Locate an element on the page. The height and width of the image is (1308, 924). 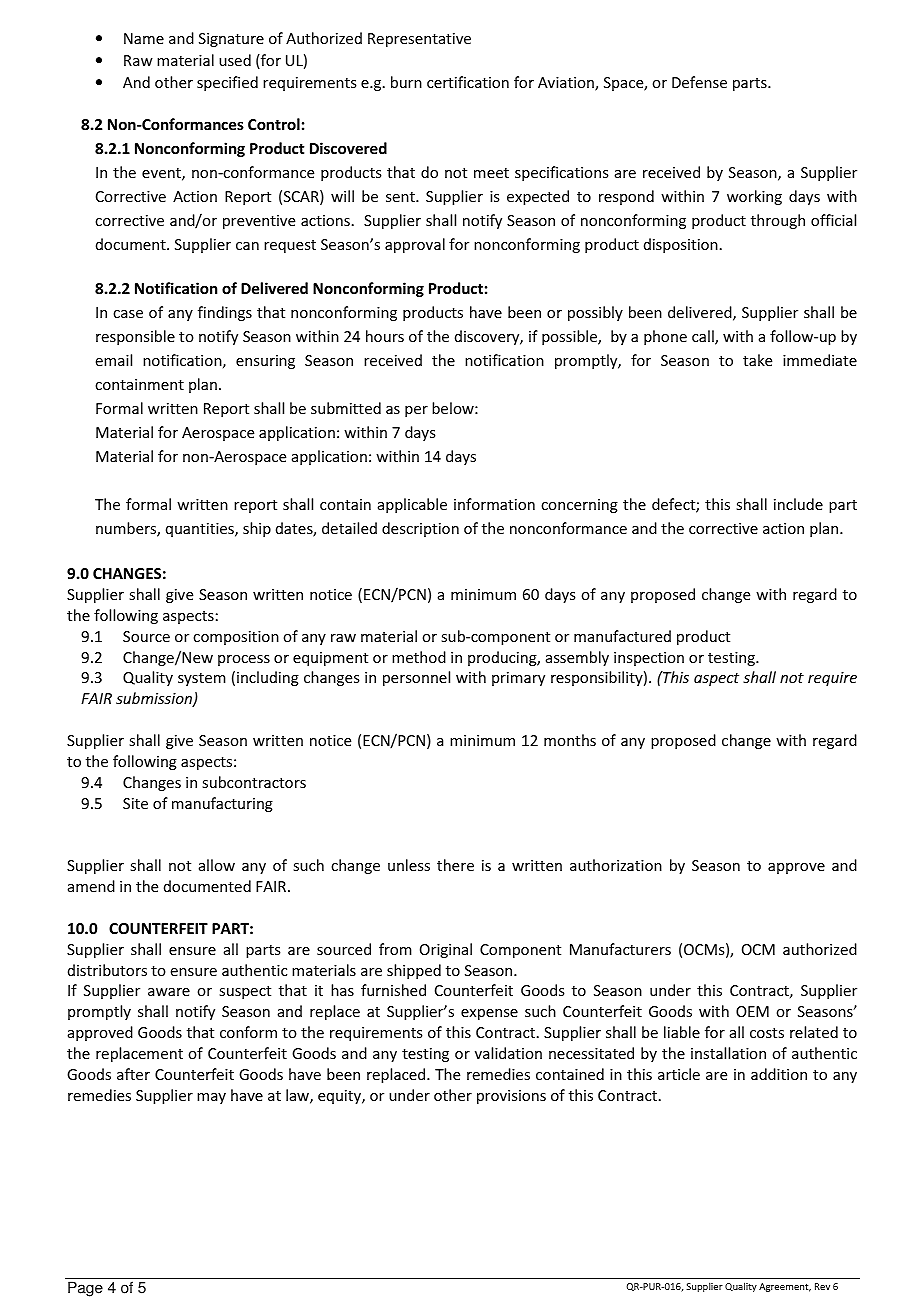
certification is located at coordinates (468, 82).
